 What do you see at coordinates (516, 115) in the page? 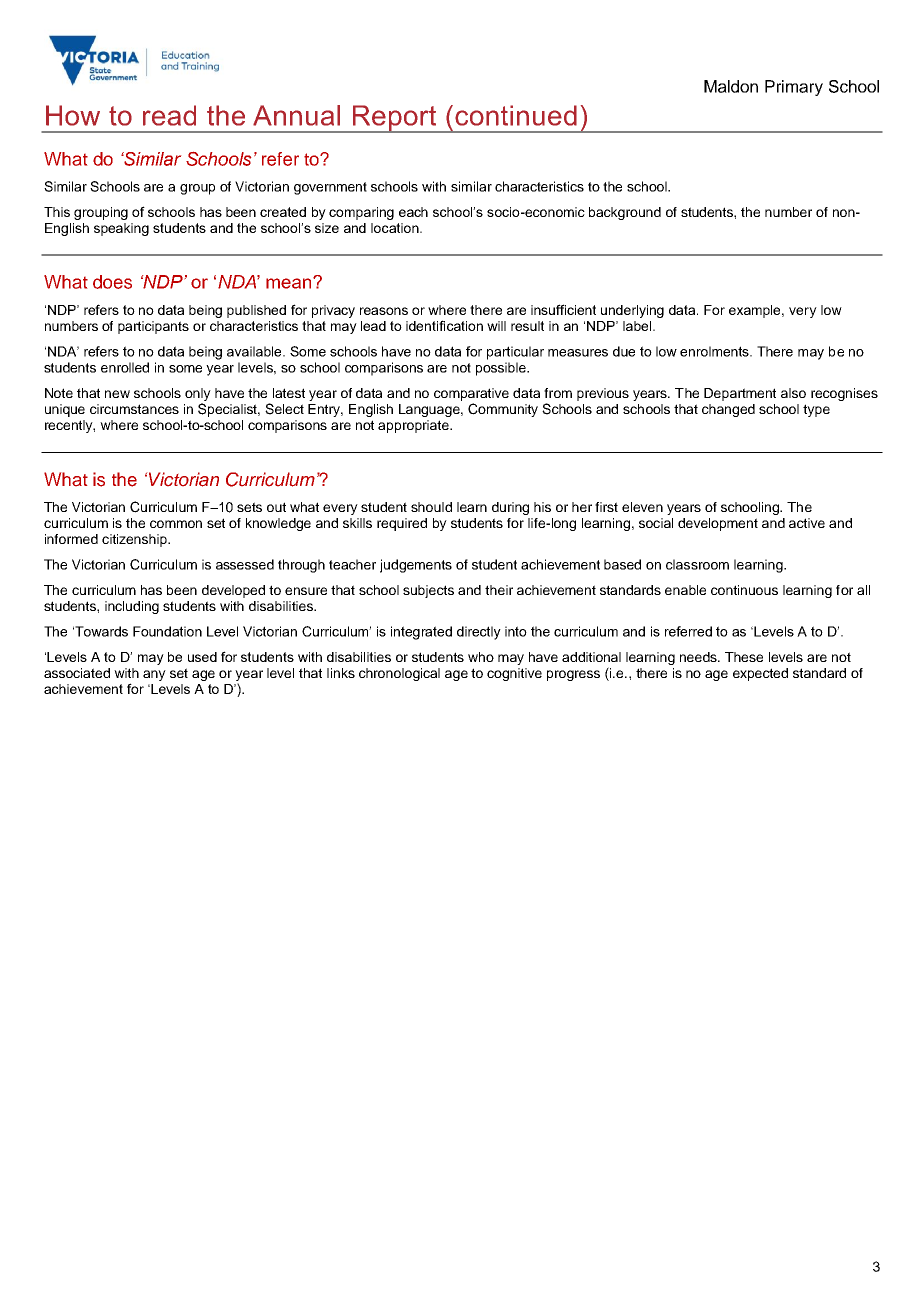
I see `continued` at bounding box center [516, 115].
